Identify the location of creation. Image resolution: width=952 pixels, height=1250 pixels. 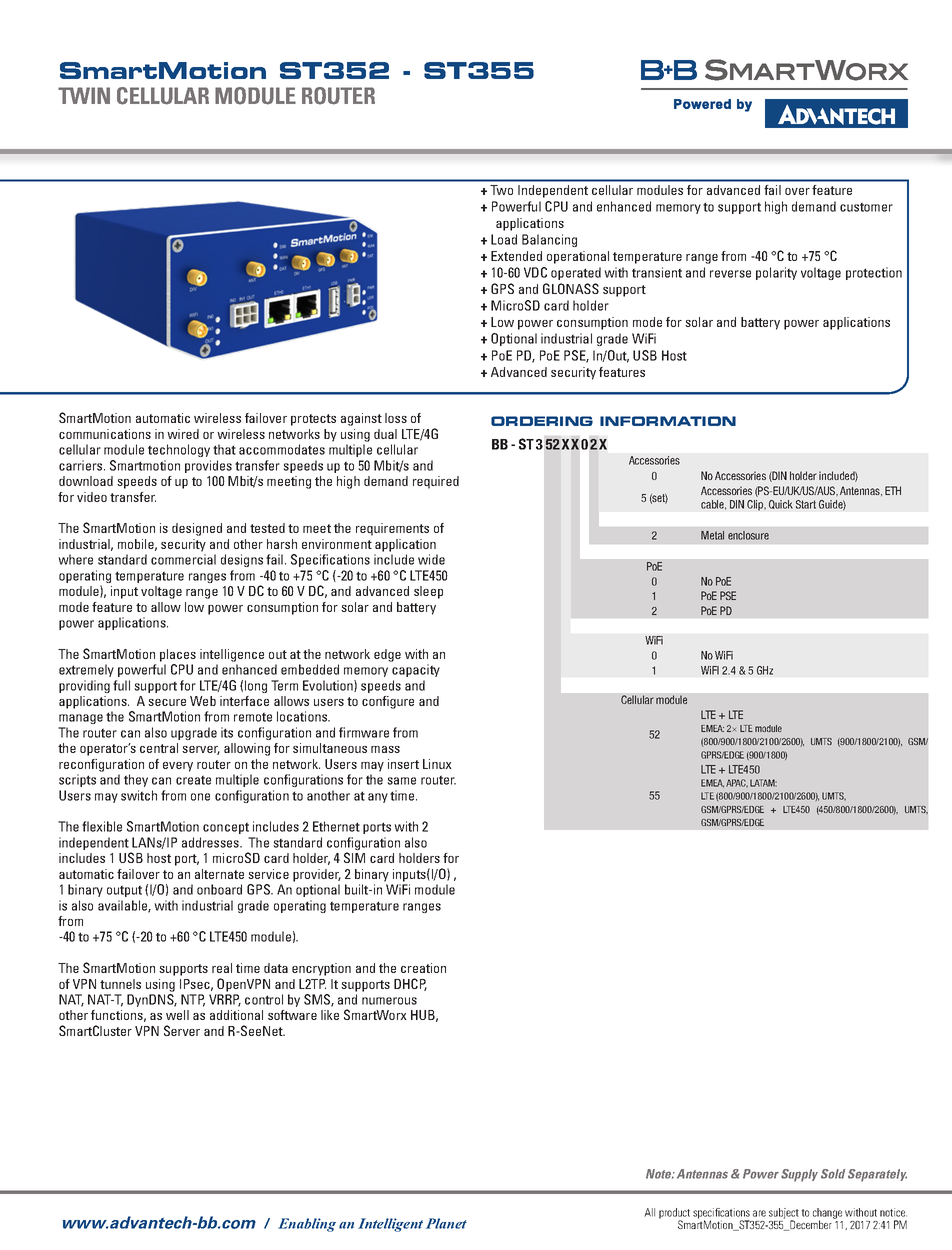
(423, 968).
